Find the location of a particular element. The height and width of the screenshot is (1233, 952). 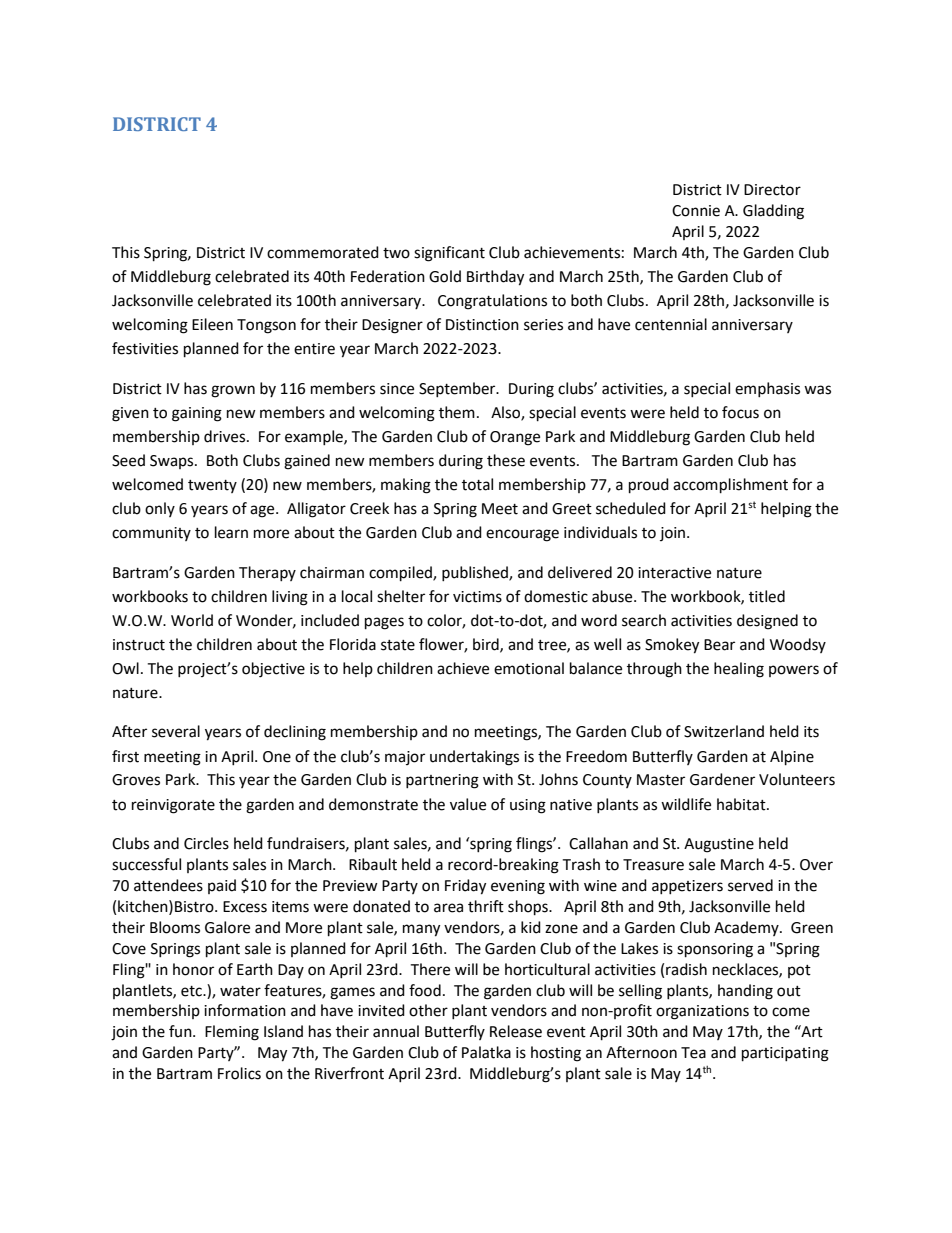

Release is located at coordinates (516, 1031).
